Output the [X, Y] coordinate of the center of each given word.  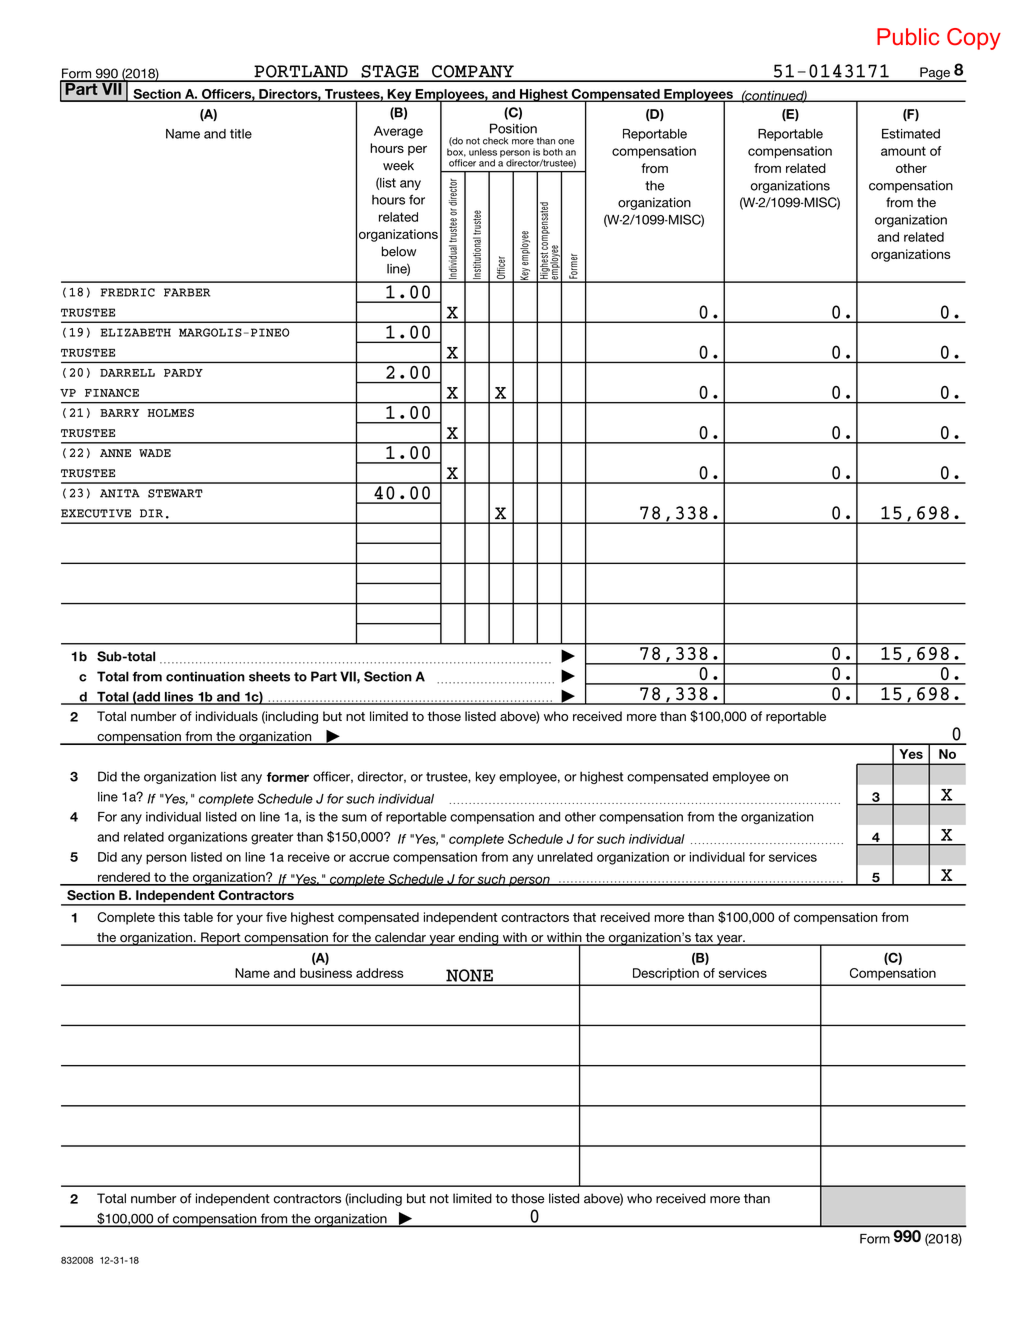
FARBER [187, 292]
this [169, 917]
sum [354, 818]
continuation [205, 676]
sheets [269, 676]
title [241, 134]
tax [704, 939]
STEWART [175, 493]
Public [908, 36]
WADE [155, 453]
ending [478, 939]
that [584, 917]
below [399, 251]
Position [513, 128]
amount [903, 151]
